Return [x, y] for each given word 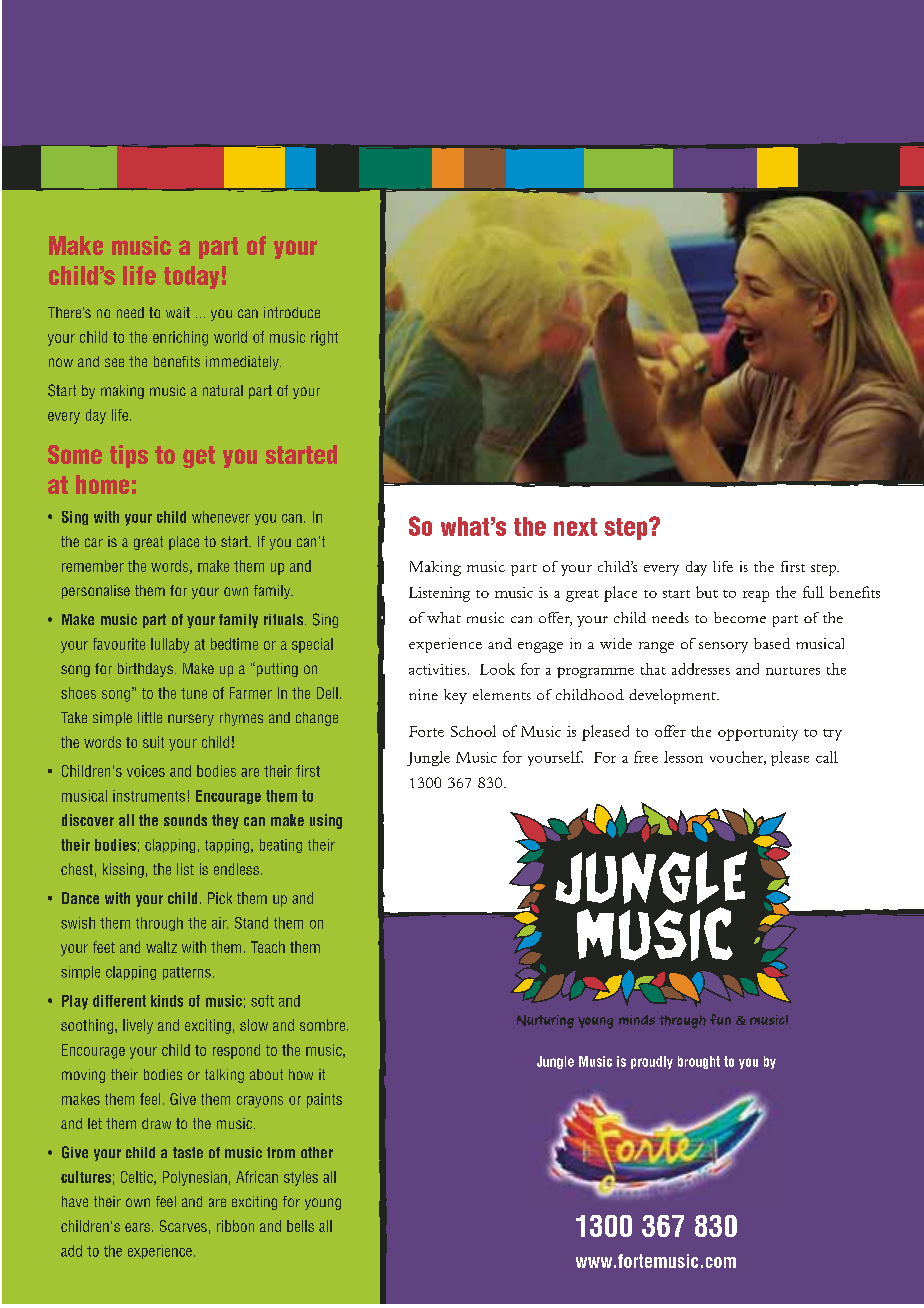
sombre [324, 1025]
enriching [180, 338]
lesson [683, 757]
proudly [652, 1062]
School [473, 731]
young [323, 1204]
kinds [167, 1001]
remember [93, 566]
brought [699, 1062]
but [707, 592]
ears [137, 1227]
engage [540, 647]
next [575, 527]
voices [146, 771]
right [324, 338]
